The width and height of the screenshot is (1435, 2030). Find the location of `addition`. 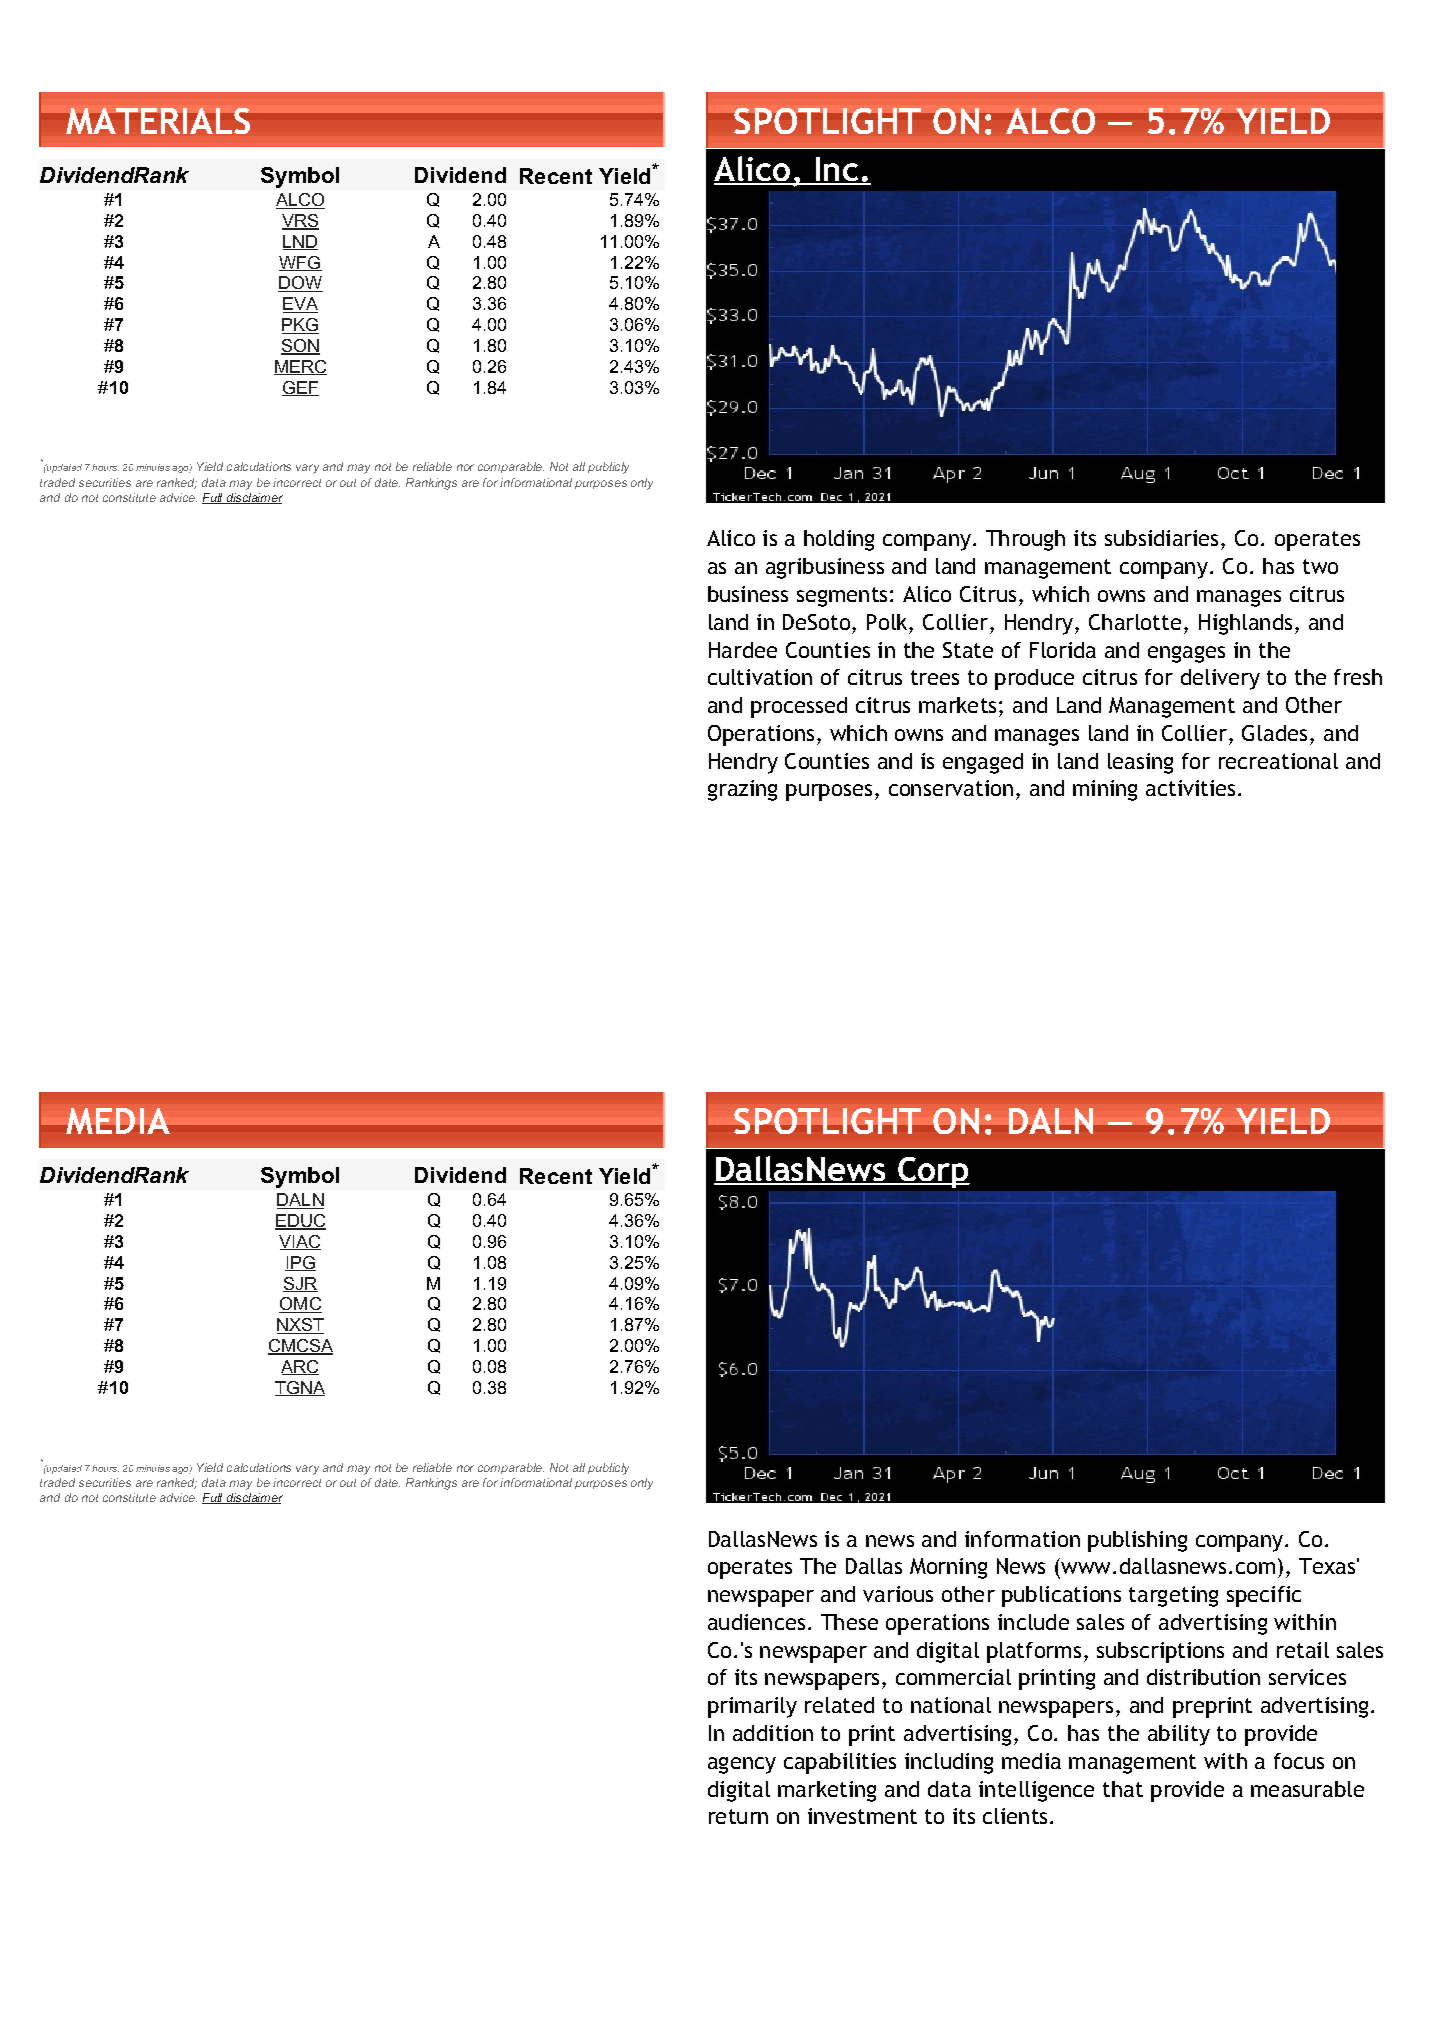

addition is located at coordinates (773, 1733).
